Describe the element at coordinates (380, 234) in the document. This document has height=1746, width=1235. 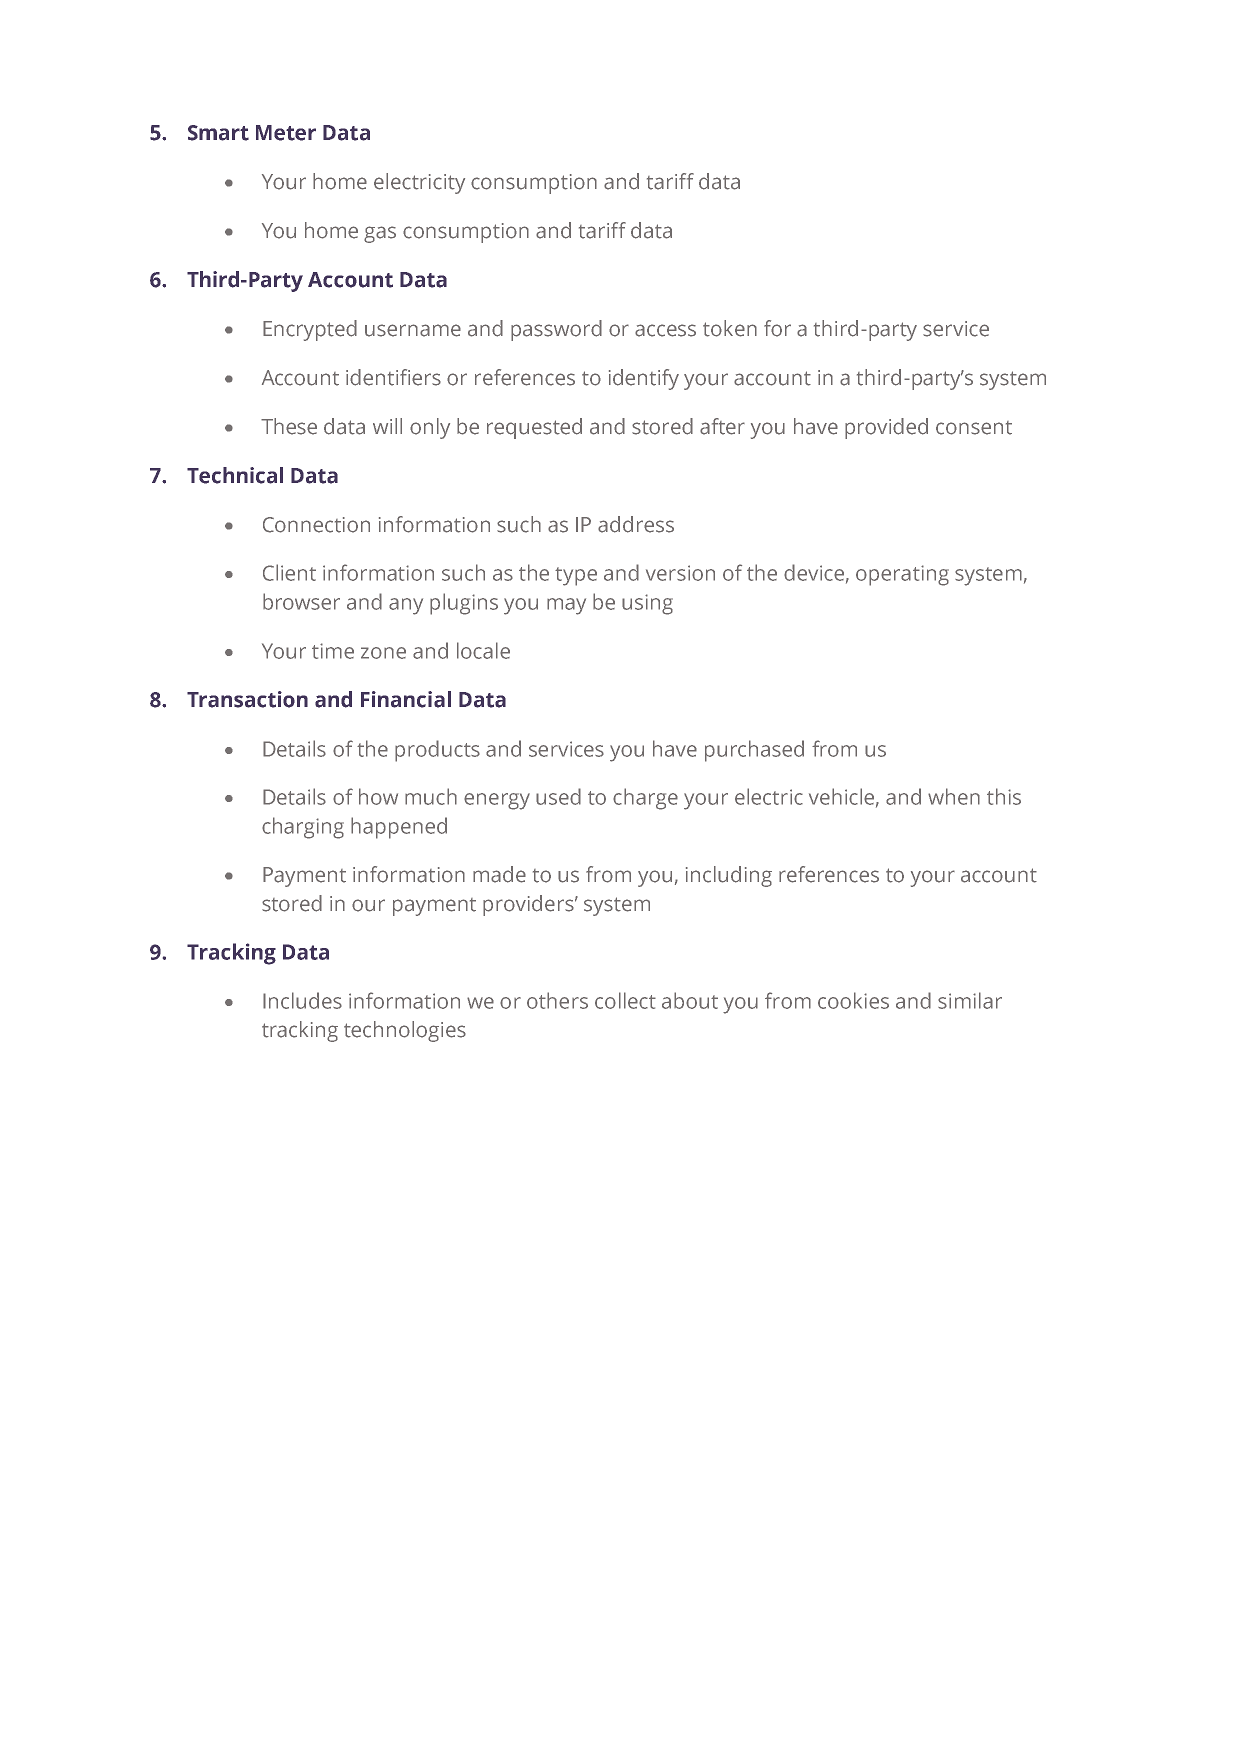
I see `gas` at that location.
